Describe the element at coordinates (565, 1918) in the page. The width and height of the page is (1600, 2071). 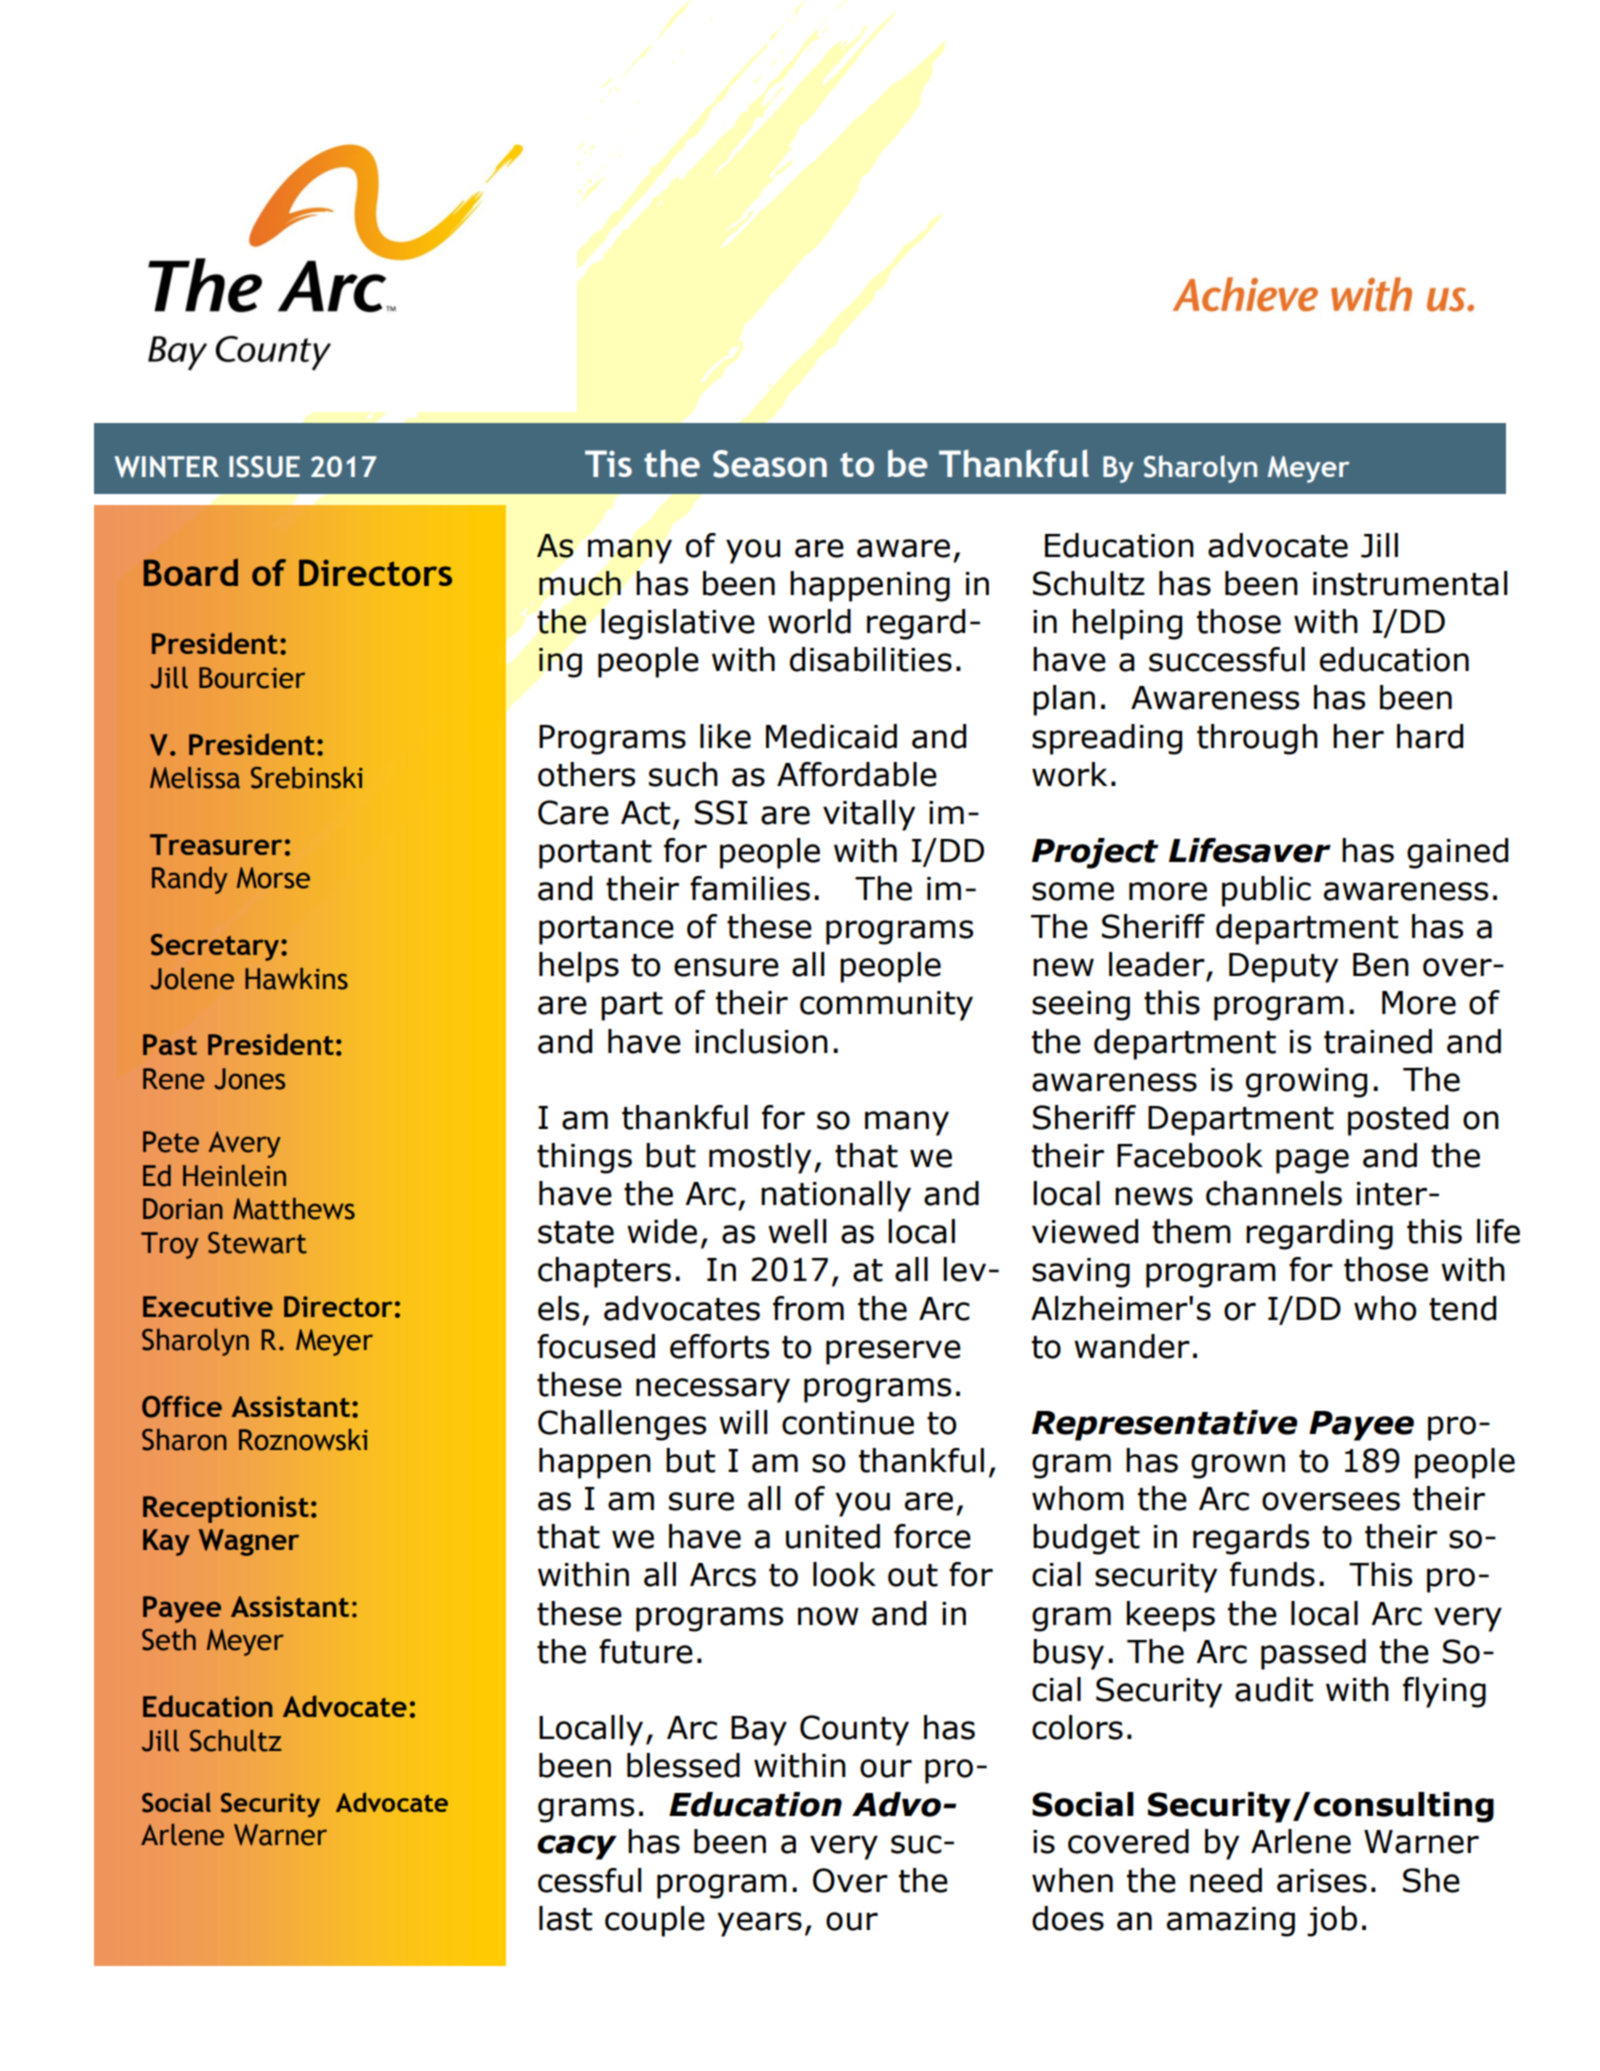
I see `last` at that location.
